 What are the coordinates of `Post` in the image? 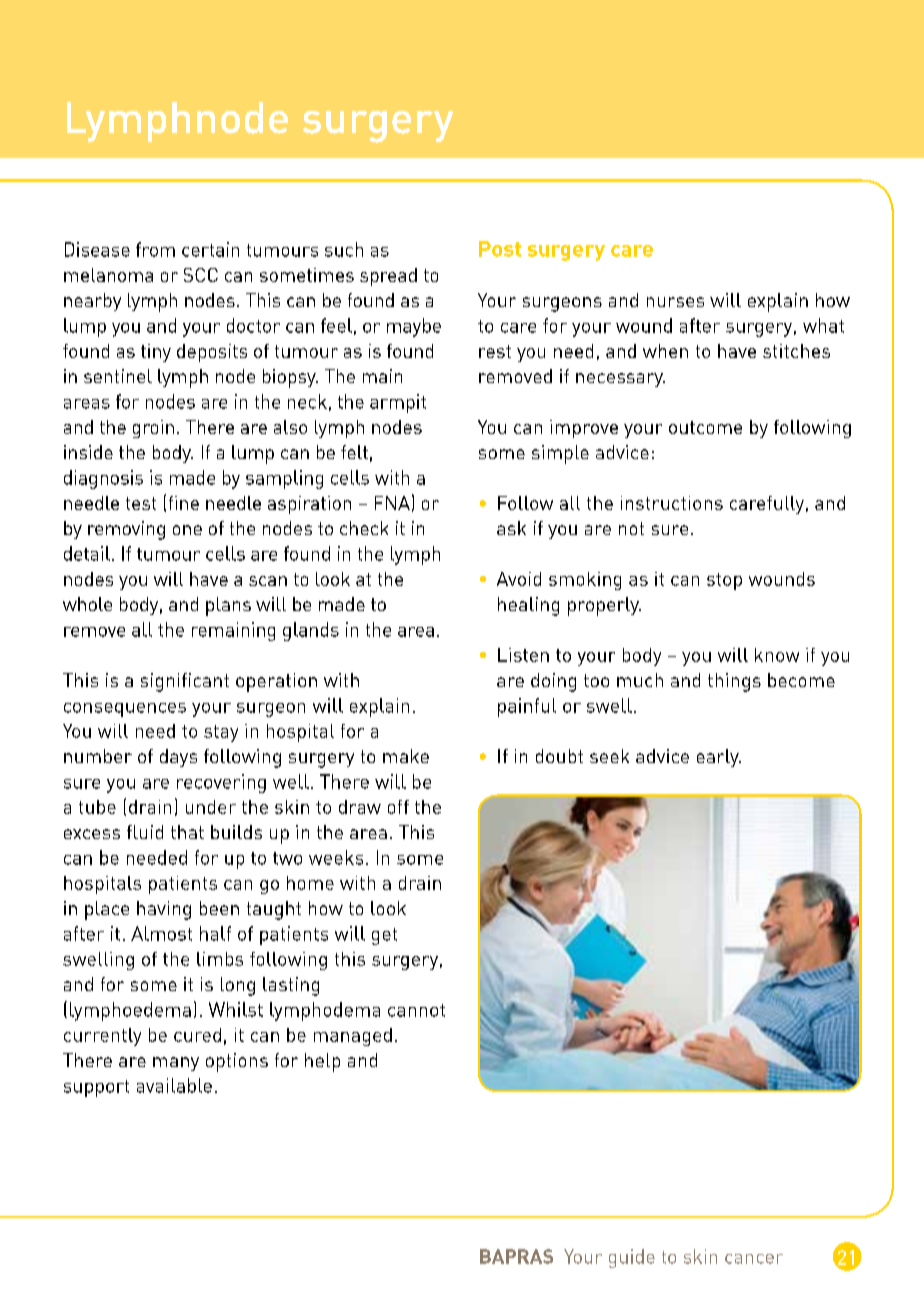 It's located at (500, 249).
